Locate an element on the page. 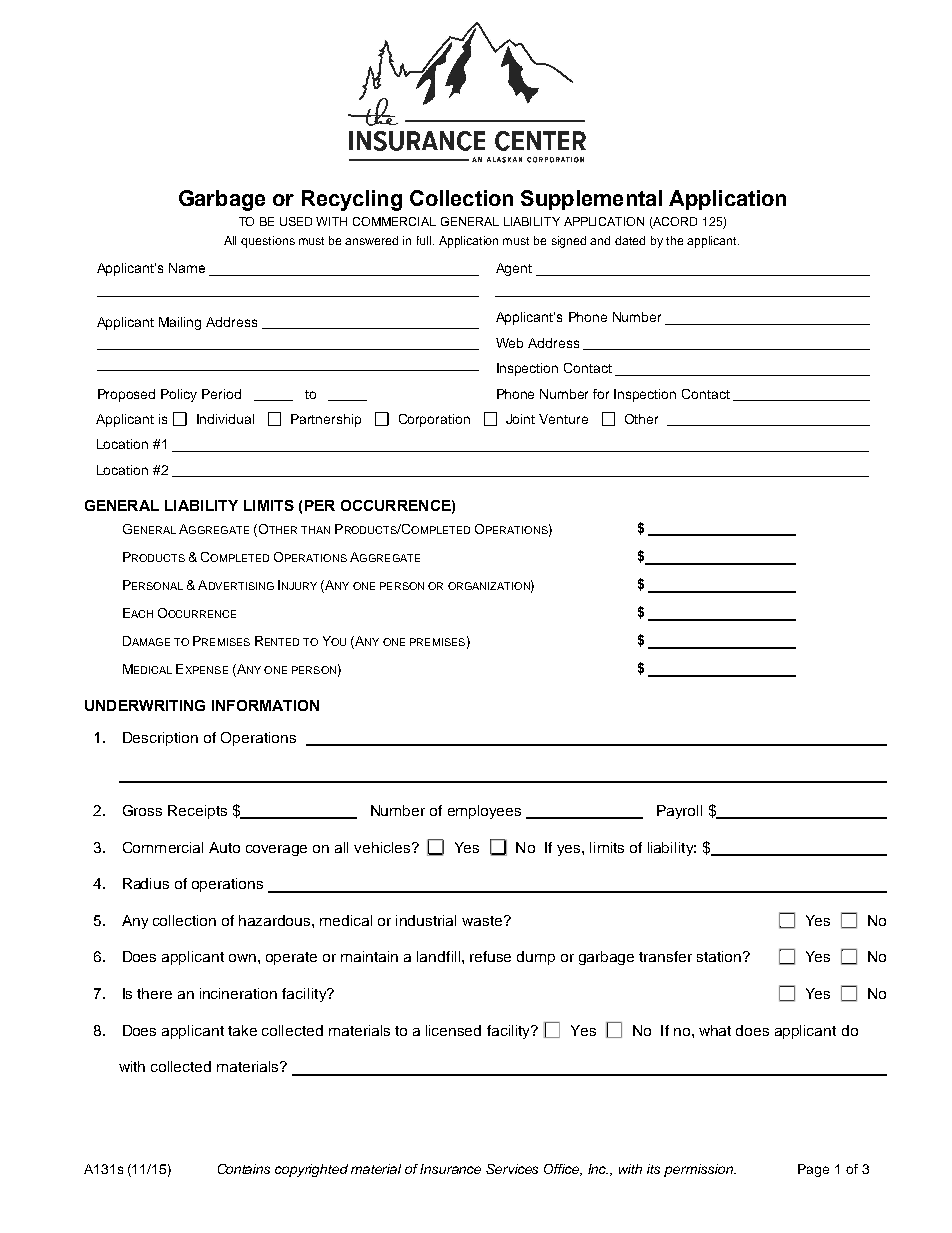 Image resolution: width=952 pixels, height=1233 pixels. permission is located at coordinates (699, 1170).
